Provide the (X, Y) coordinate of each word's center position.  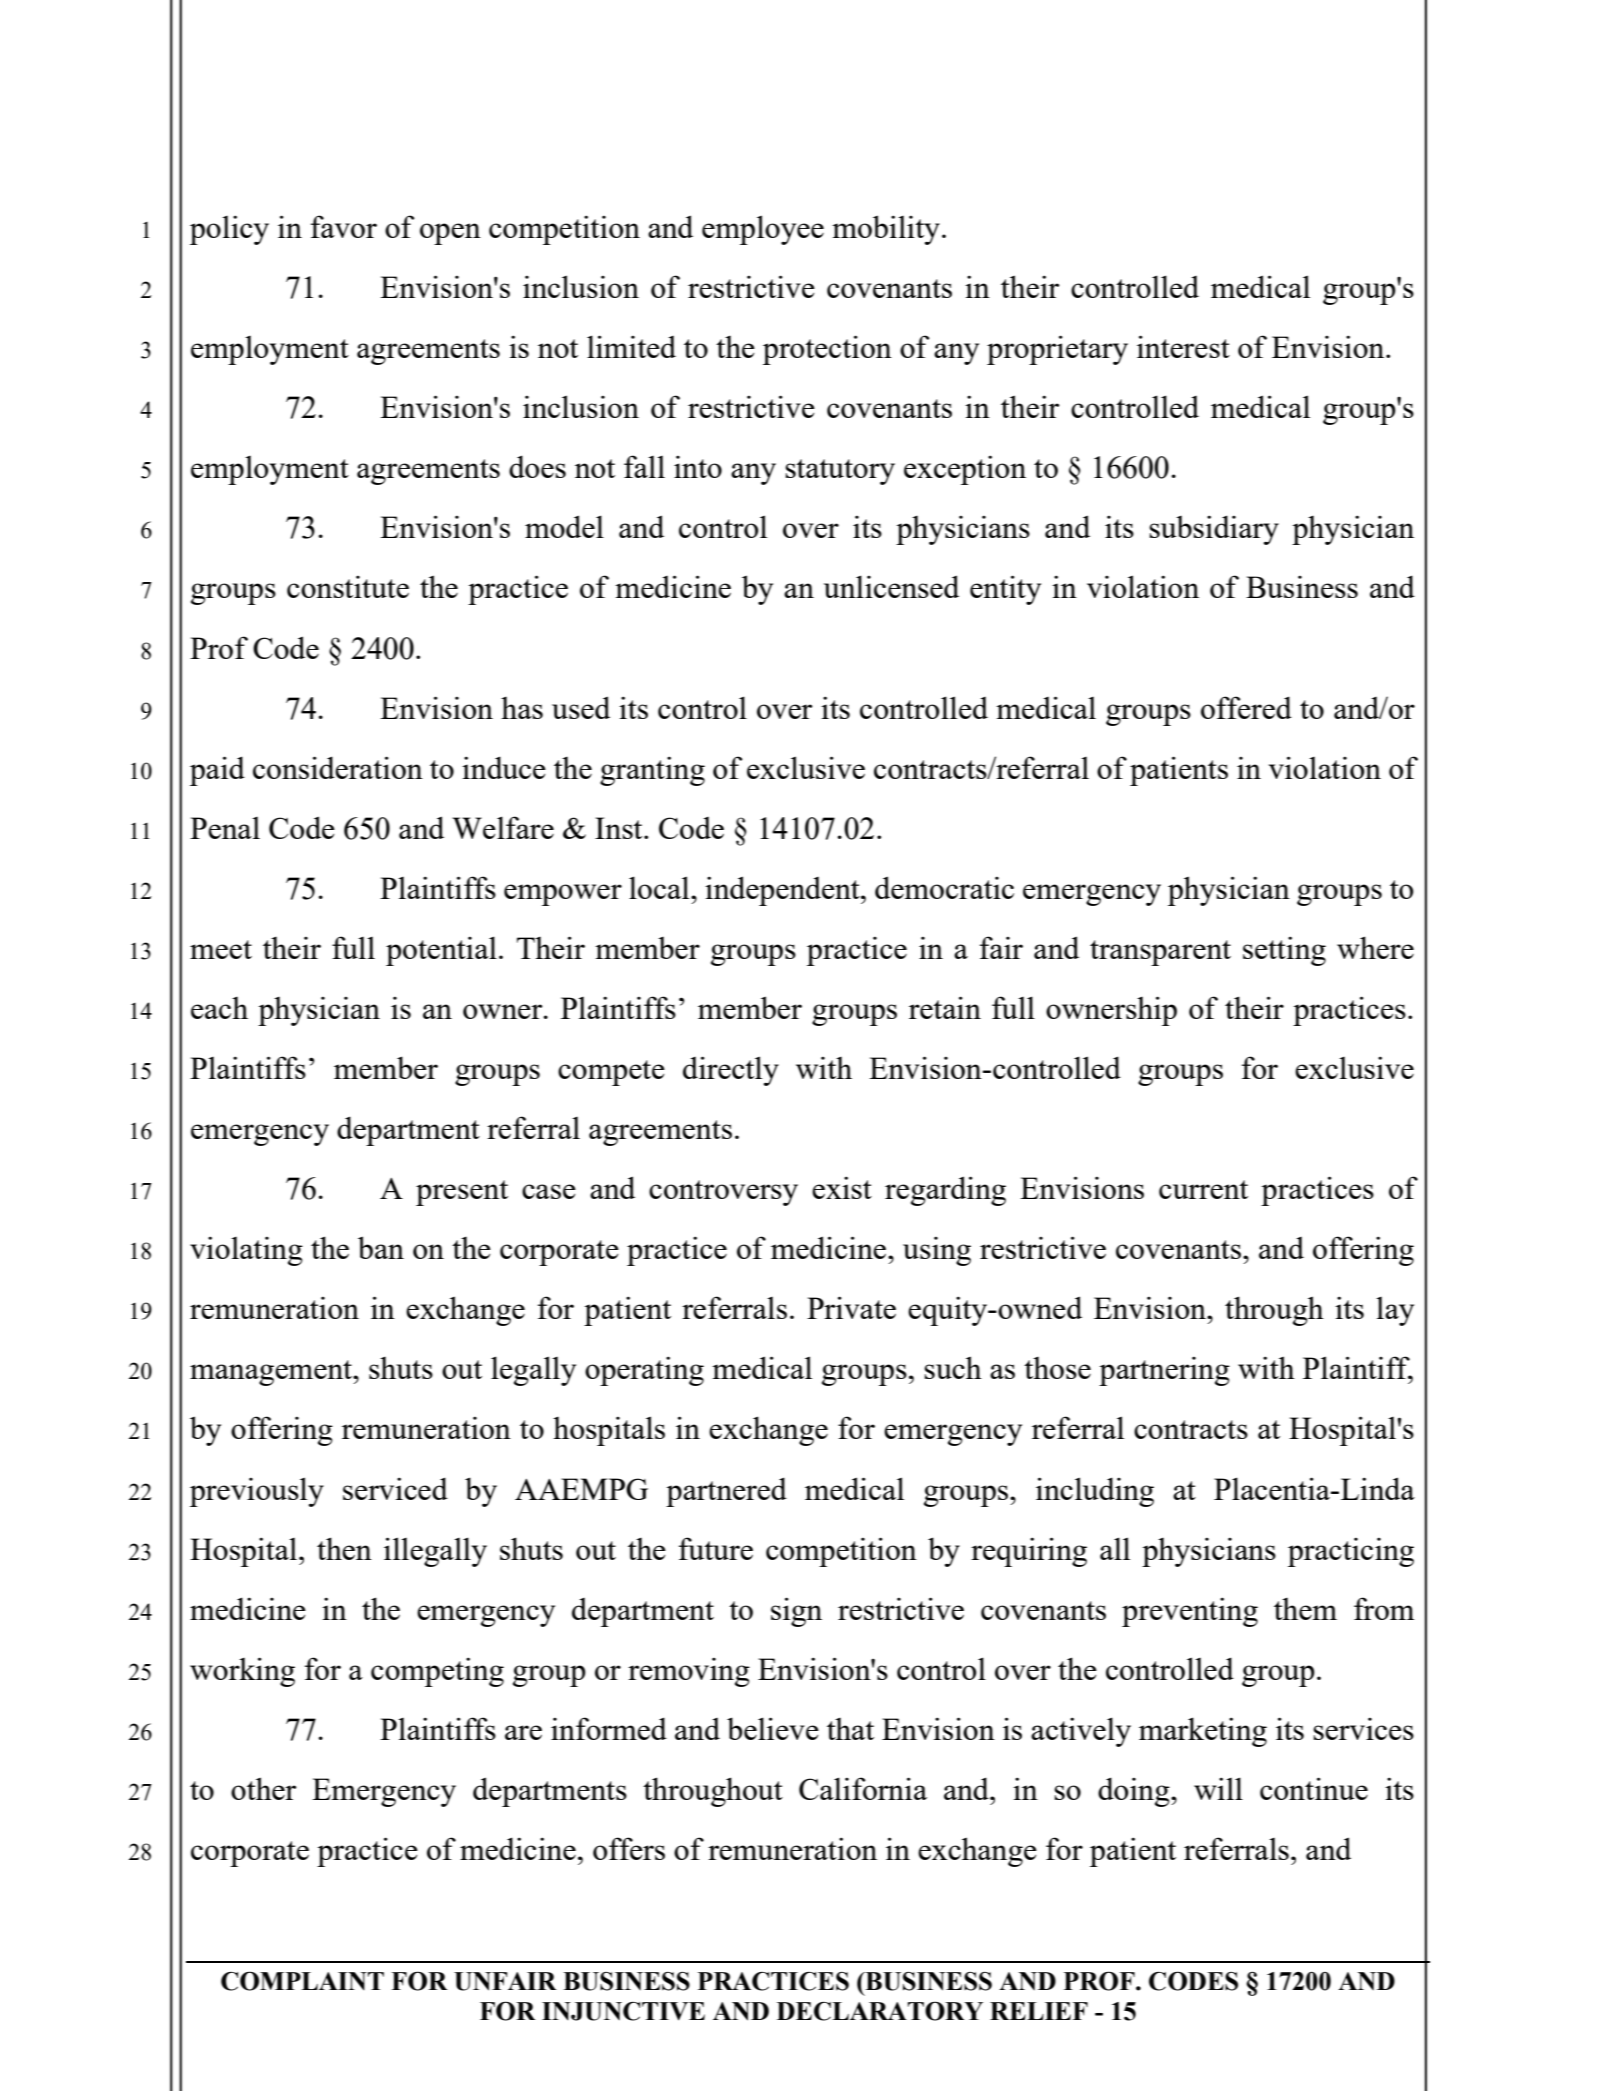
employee (763, 230)
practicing (1351, 1552)
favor (344, 226)
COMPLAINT (302, 1981)
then (344, 1548)
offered (1246, 707)
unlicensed (891, 586)
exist (842, 1187)
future (716, 1548)
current (1203, 1189)
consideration (338, 767)
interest (1183, 346)
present (462, 1193)
